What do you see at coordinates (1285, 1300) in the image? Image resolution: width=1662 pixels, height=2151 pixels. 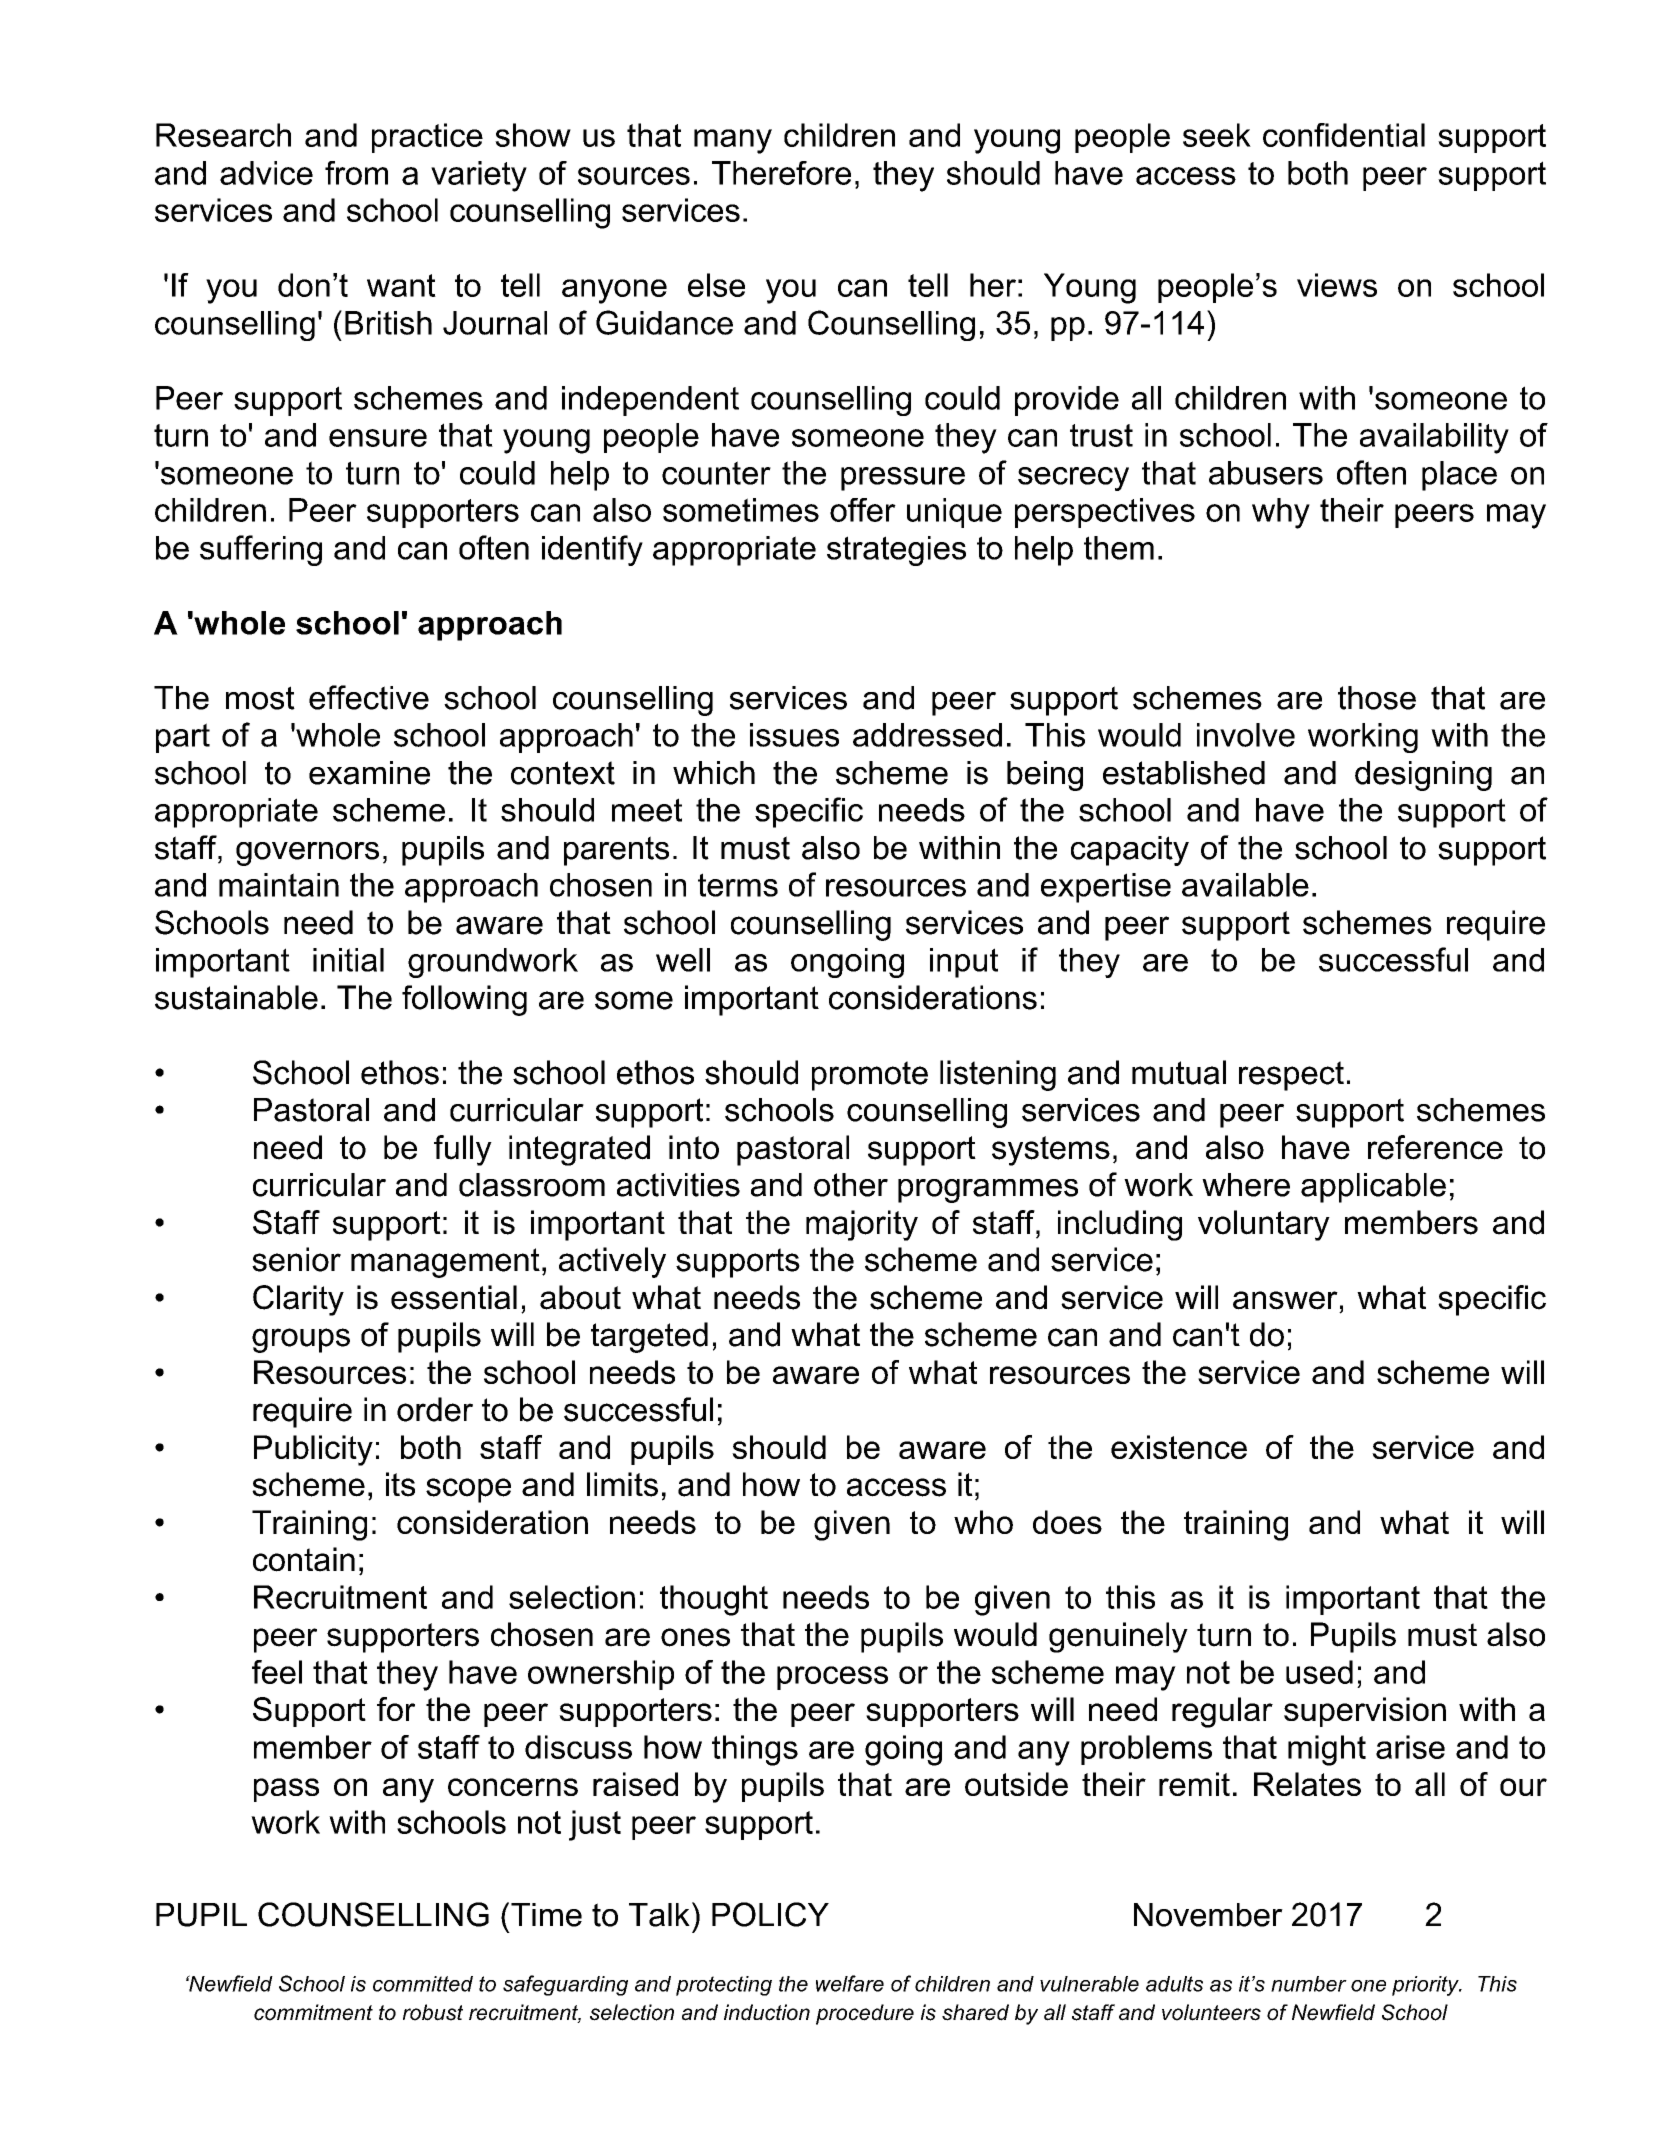 I see `answer` at bounding box center [1285, 1300].
